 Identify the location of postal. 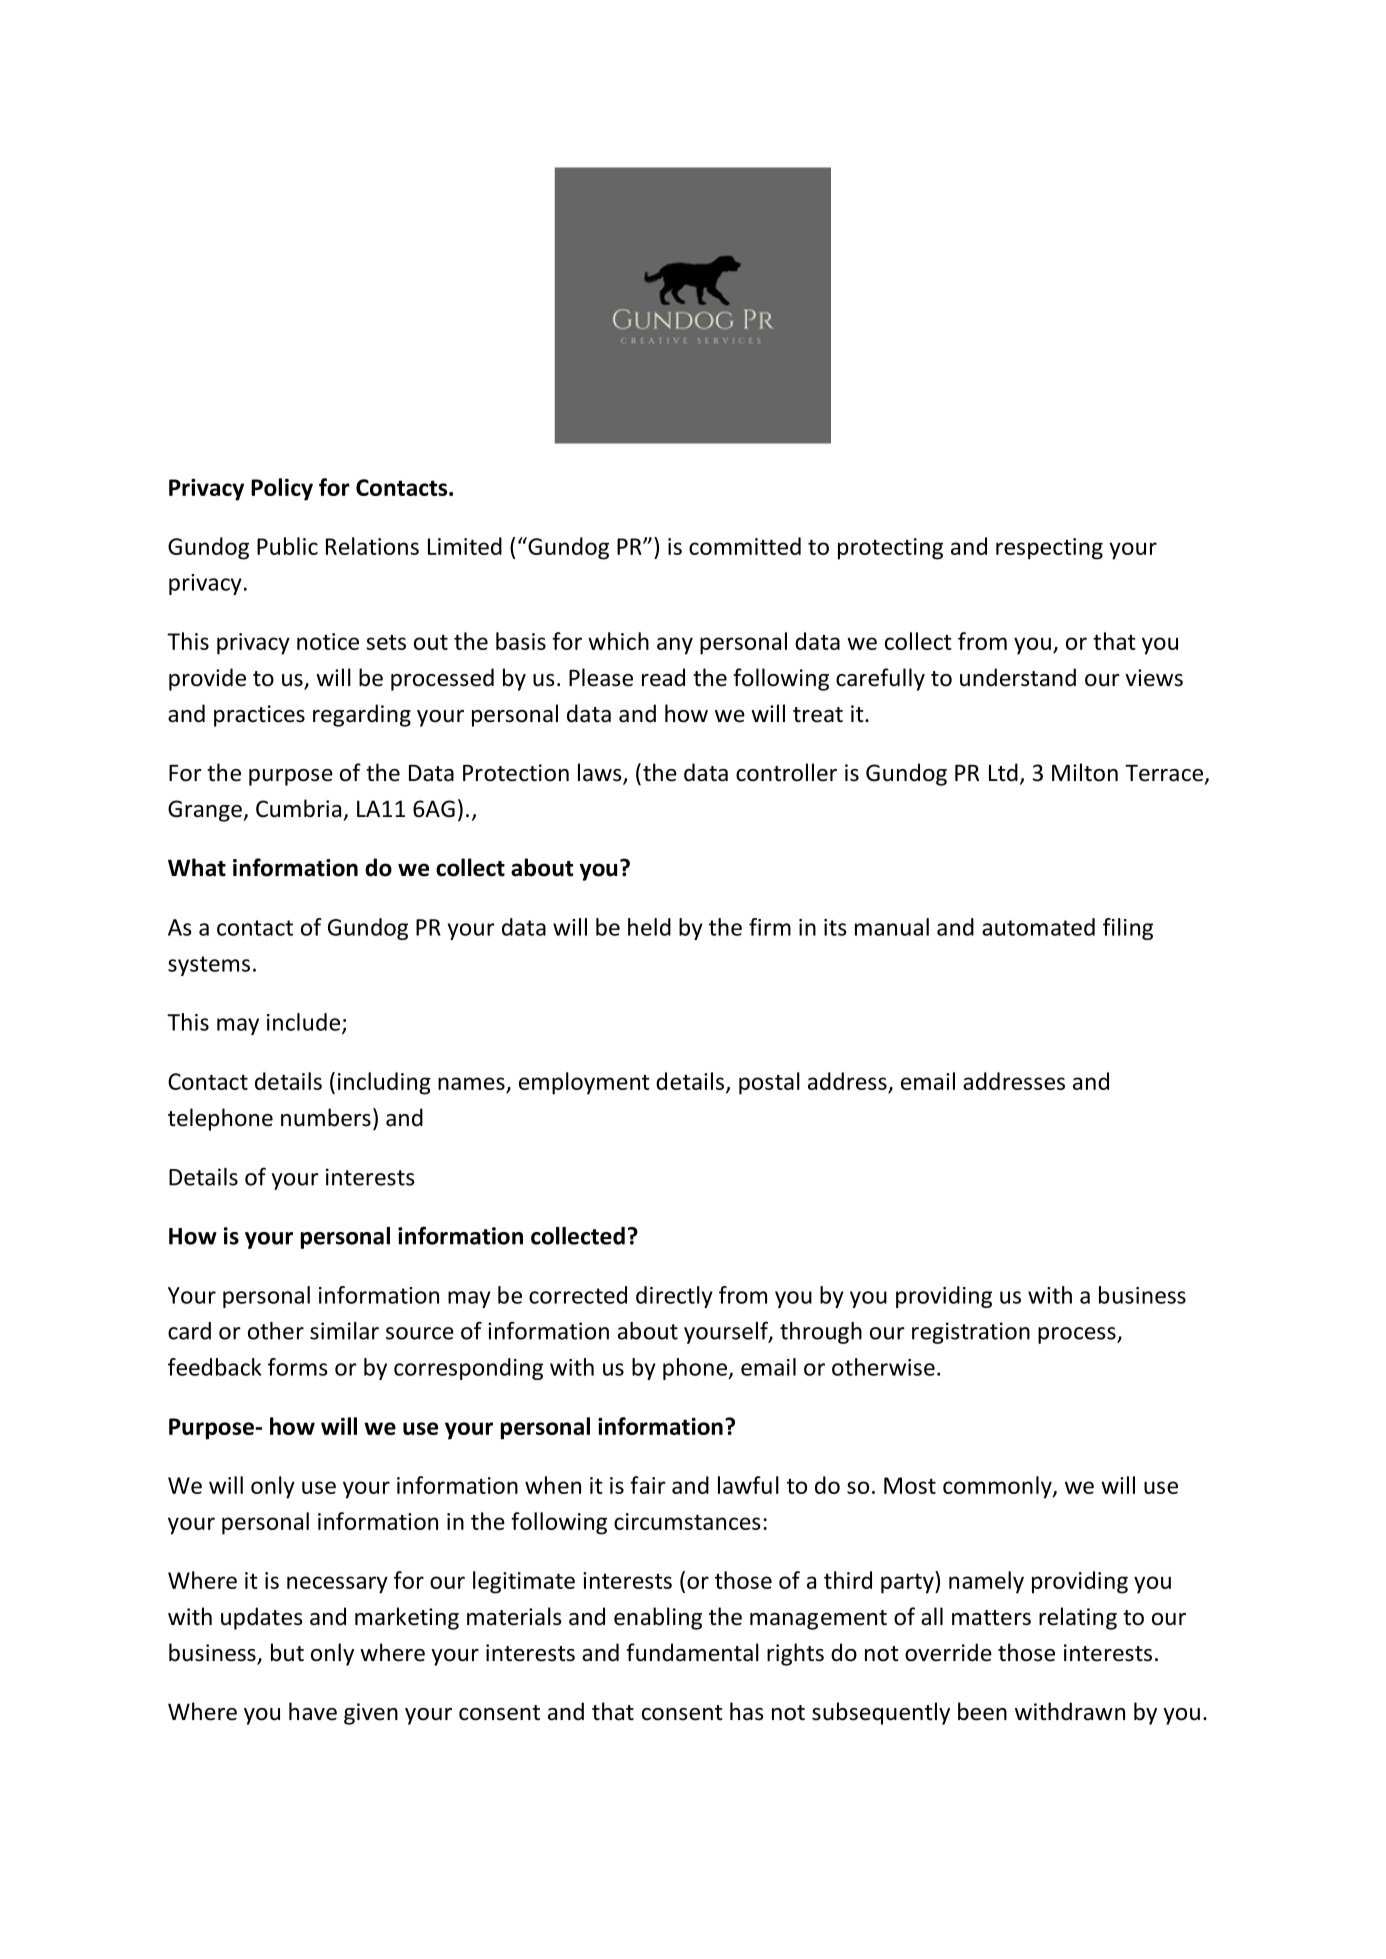
(769, 1083).
